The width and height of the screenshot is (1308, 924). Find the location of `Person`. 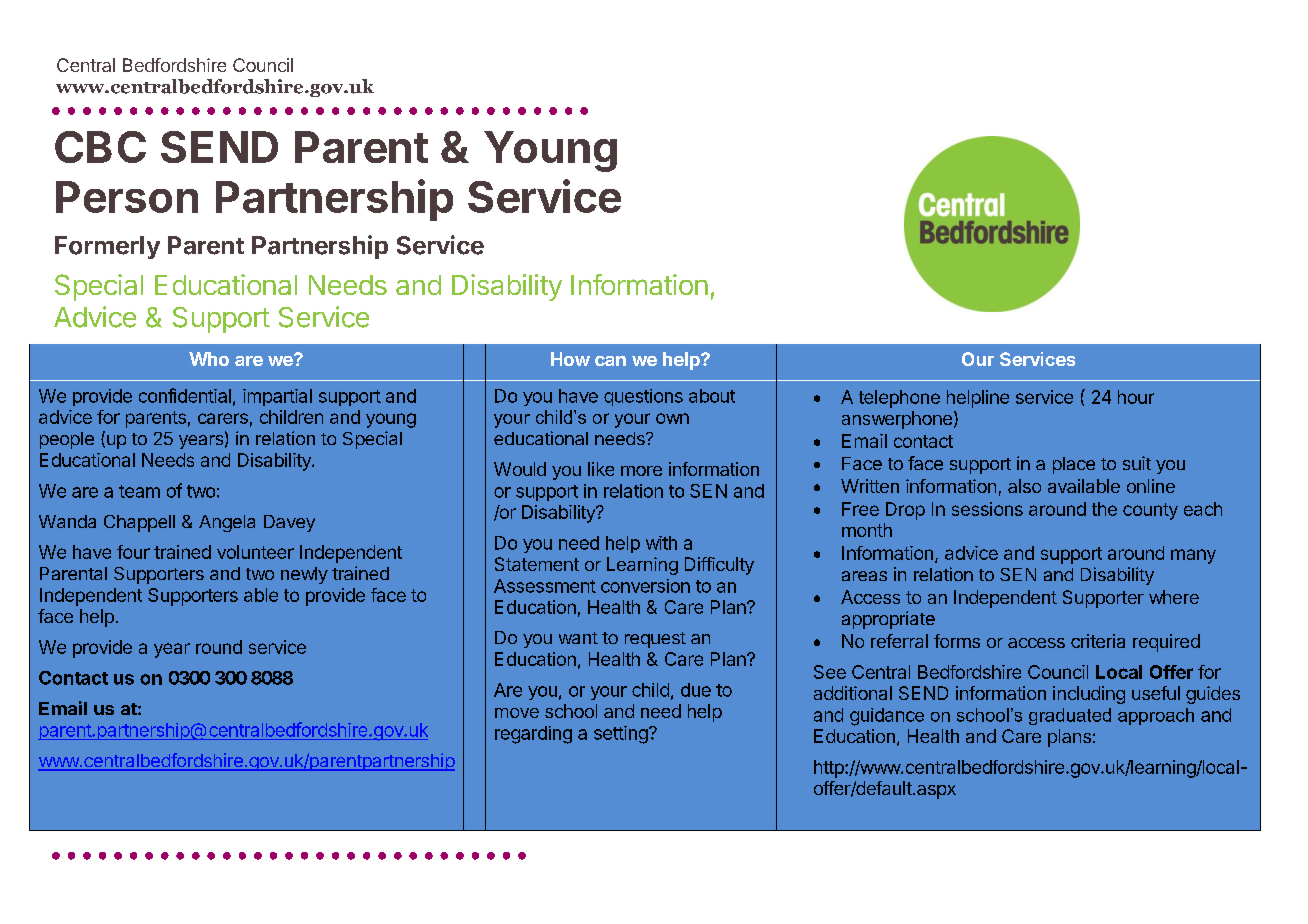

Person is located at coordinates (127, 197).
